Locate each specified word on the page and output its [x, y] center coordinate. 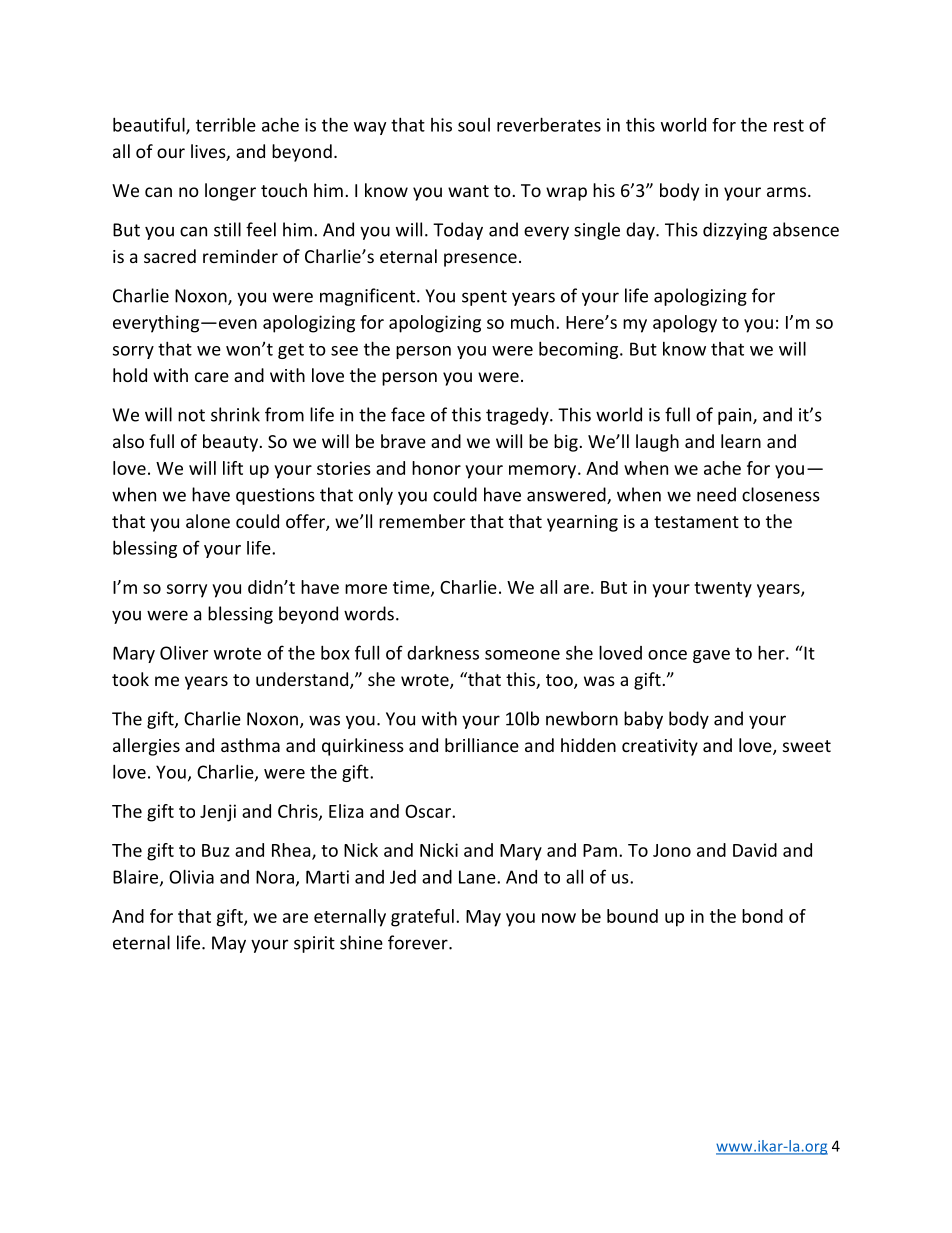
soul [474, 125]
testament [696, 522]
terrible [226, 124]
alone [208, 521]
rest [789, 125]
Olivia [191, 876]
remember [422, 521]
